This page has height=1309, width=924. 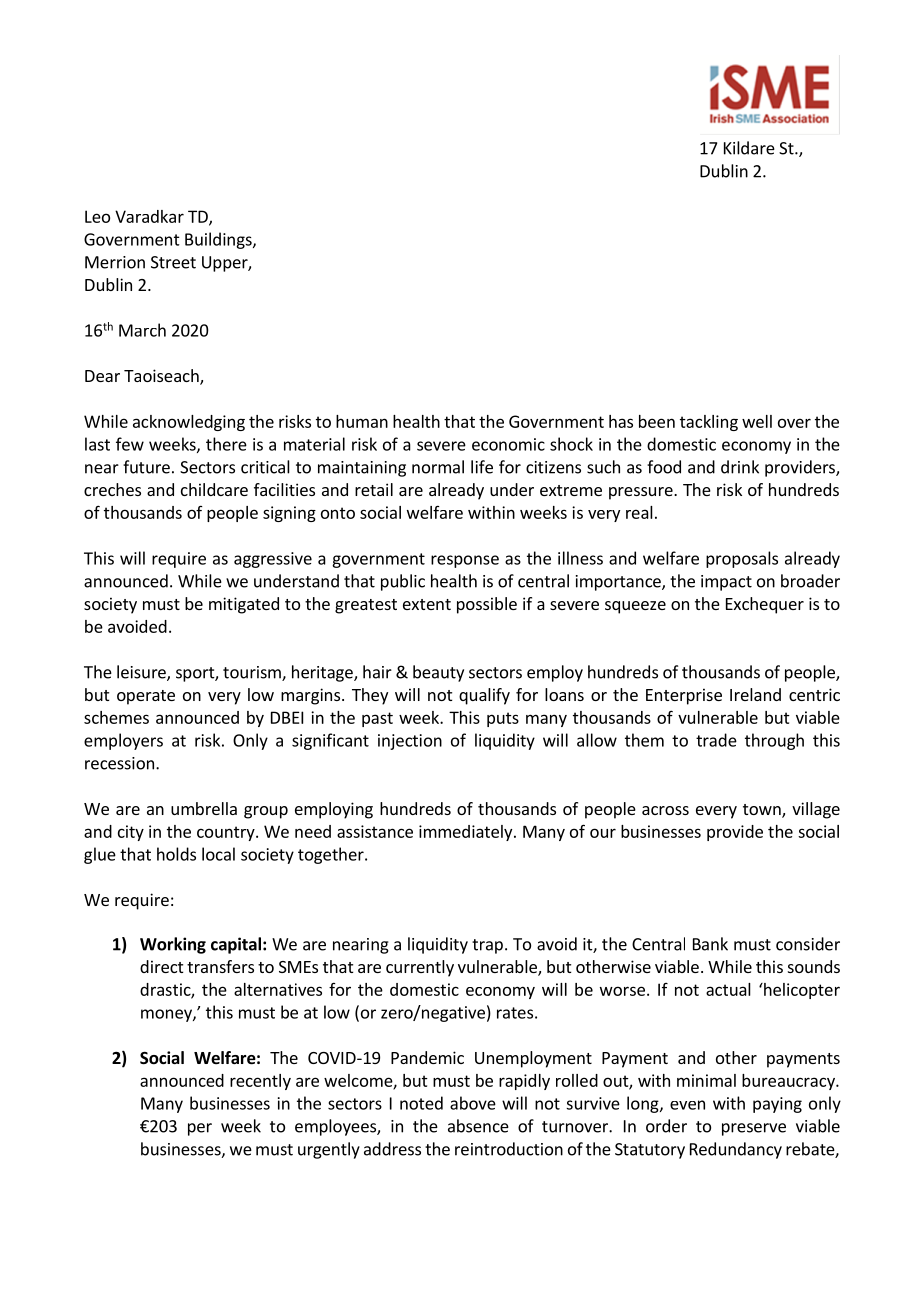 What do you see at coordinates (754, 1129) in the page?
I see `preserve` at bounding box center [754, 1129].
